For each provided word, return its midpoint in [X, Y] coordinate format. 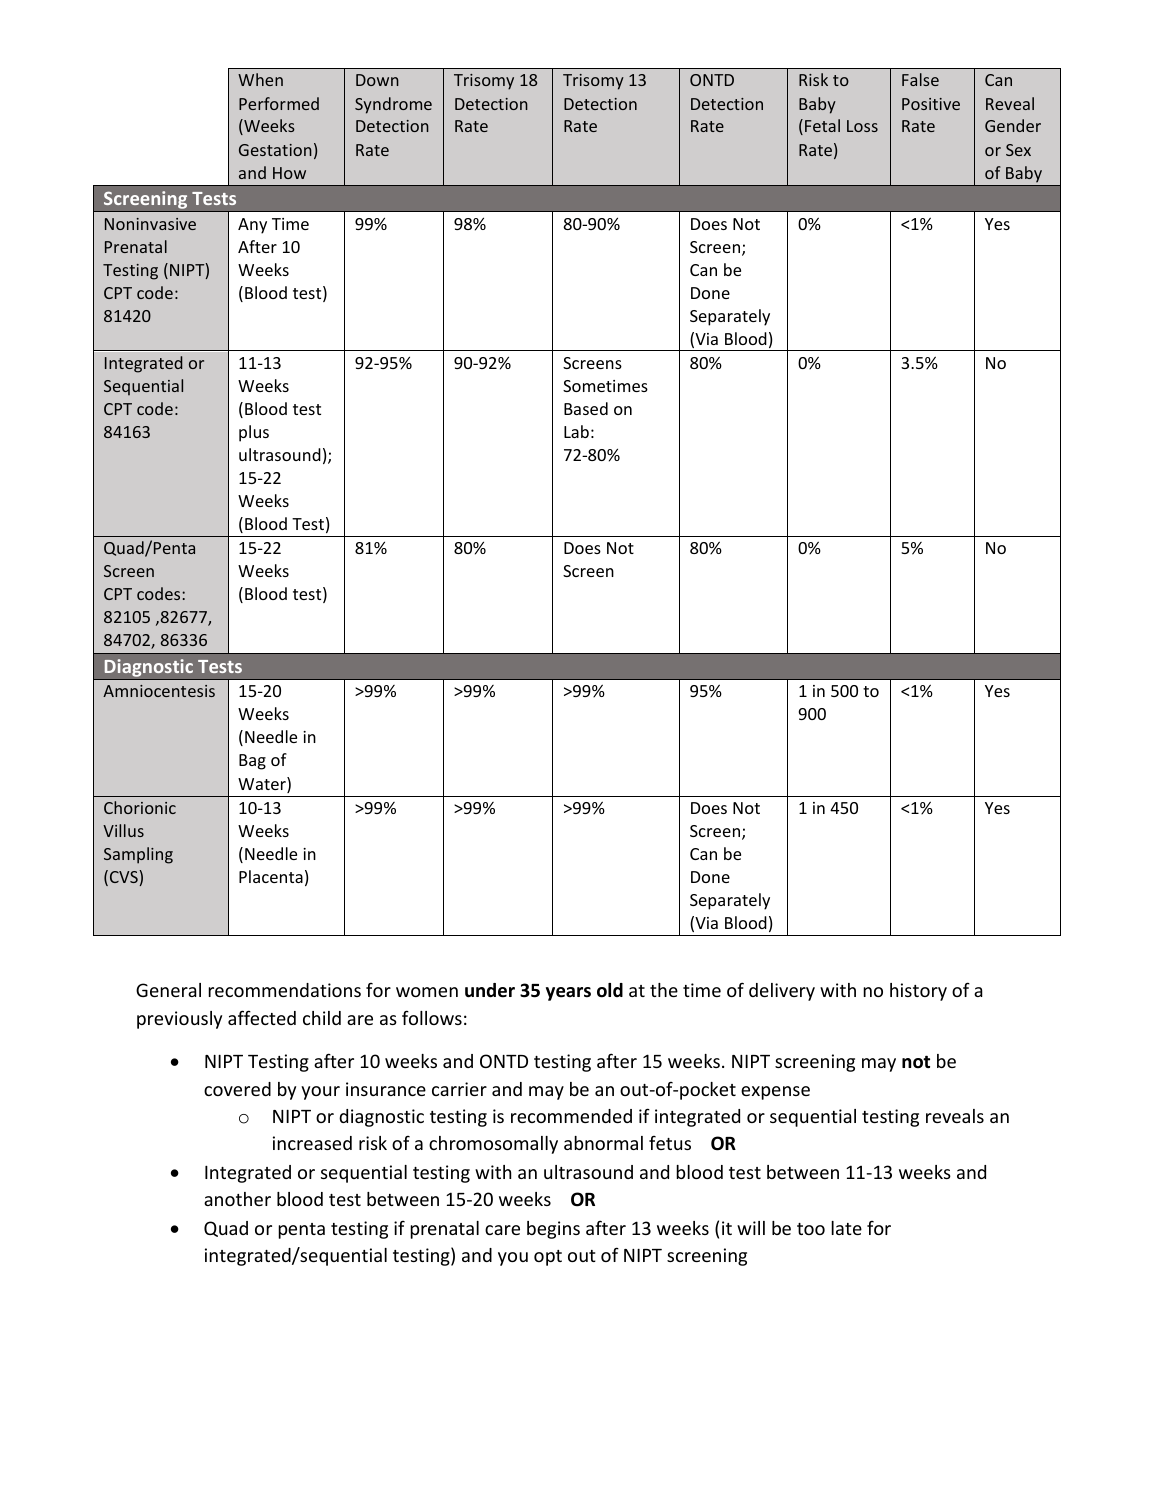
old [610, 990]
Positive [931, 104]
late [846, 1228]
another [237, 1199]
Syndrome [393, 105]
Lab [576, 431]
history [918, 992]
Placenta [271, 876]
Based [586, 408]
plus [254, 433]
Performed [279, 103]
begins [553, 1230]
